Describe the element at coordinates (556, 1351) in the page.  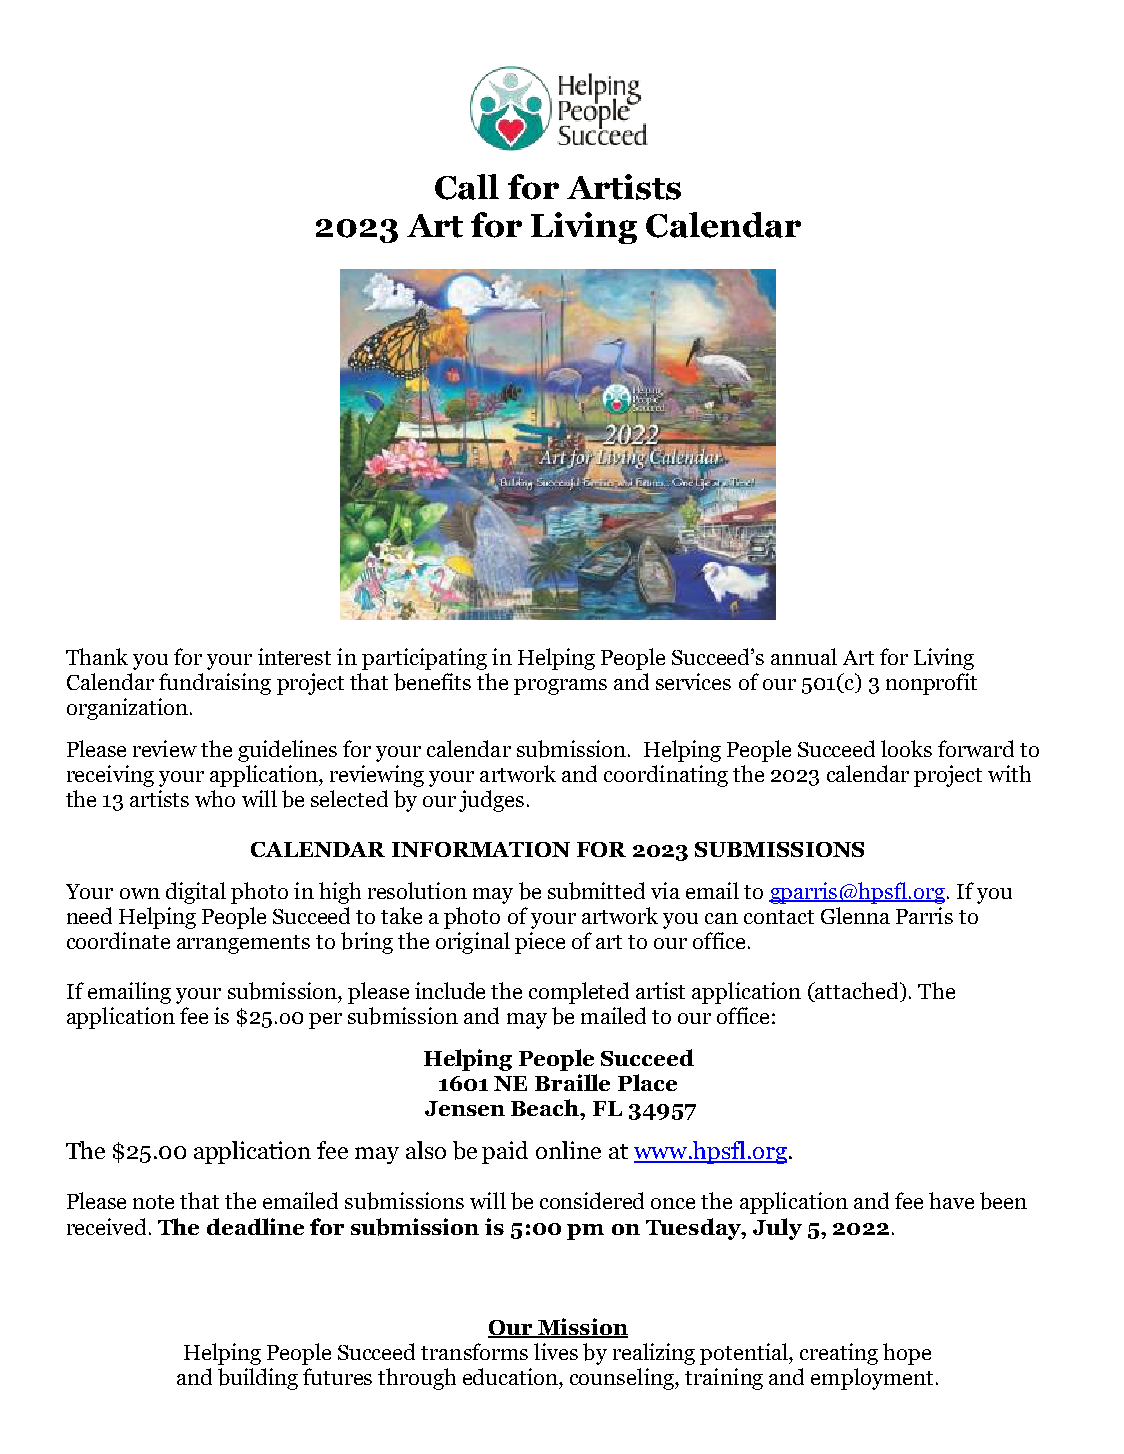
I see `lives` at that location.
